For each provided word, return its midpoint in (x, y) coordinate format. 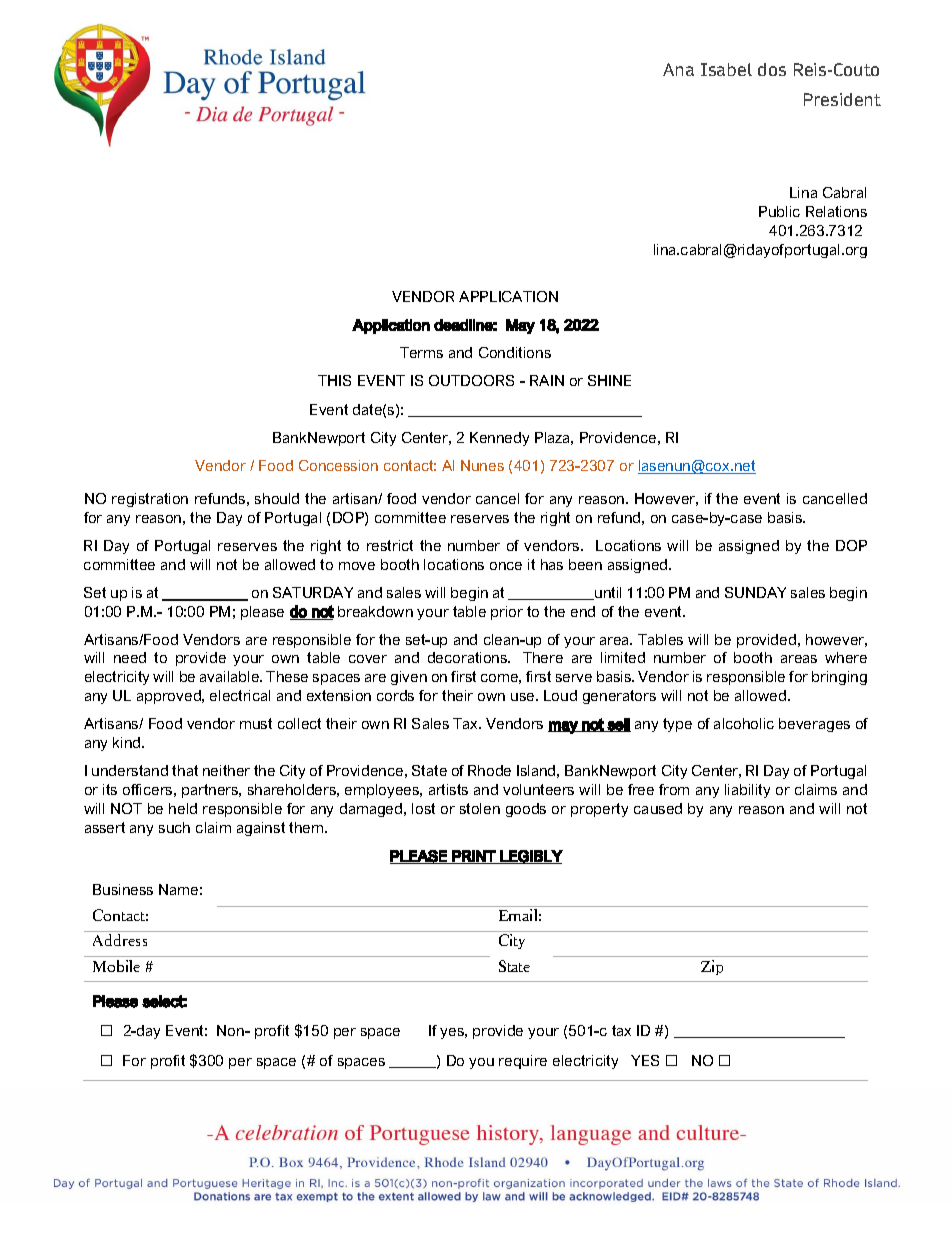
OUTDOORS (471, 380)
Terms (421, 352)
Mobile (116, 966)
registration (150, 500)
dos (772, 69)
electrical (240, 695)
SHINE (609, 380)
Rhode (489, 770)
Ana (678, 69)
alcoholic (744, 723)
